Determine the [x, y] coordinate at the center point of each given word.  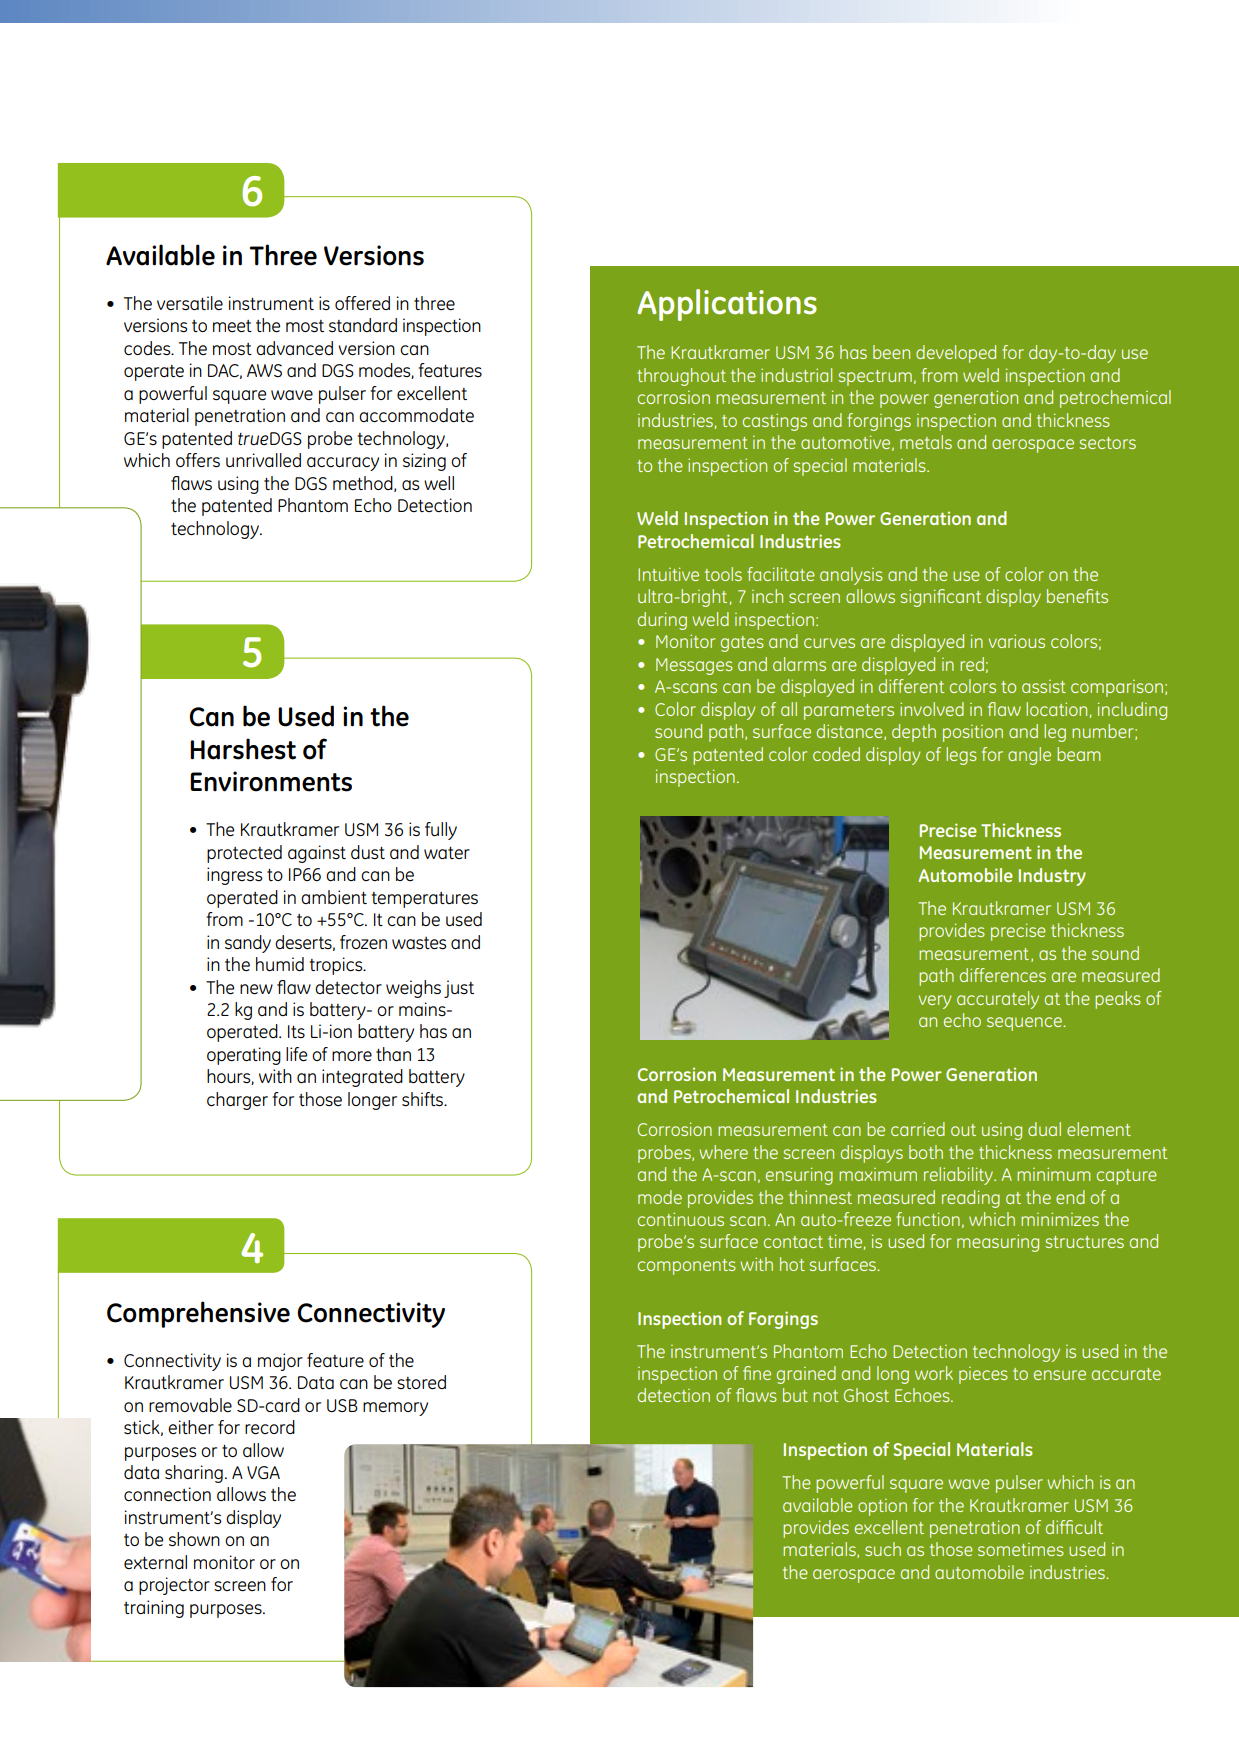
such [883, 1549]
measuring [998, 1243]
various [1017, 641]
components [687, 1267]
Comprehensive [198, 1314]
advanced [294, 348]
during [662, 621]
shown [194, 1539]
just [459, 989]
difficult [1074, 1527]
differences [1003, 975]
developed [956, 354]
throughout [681, 377]
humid [280, 964]
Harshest [243, 749]
